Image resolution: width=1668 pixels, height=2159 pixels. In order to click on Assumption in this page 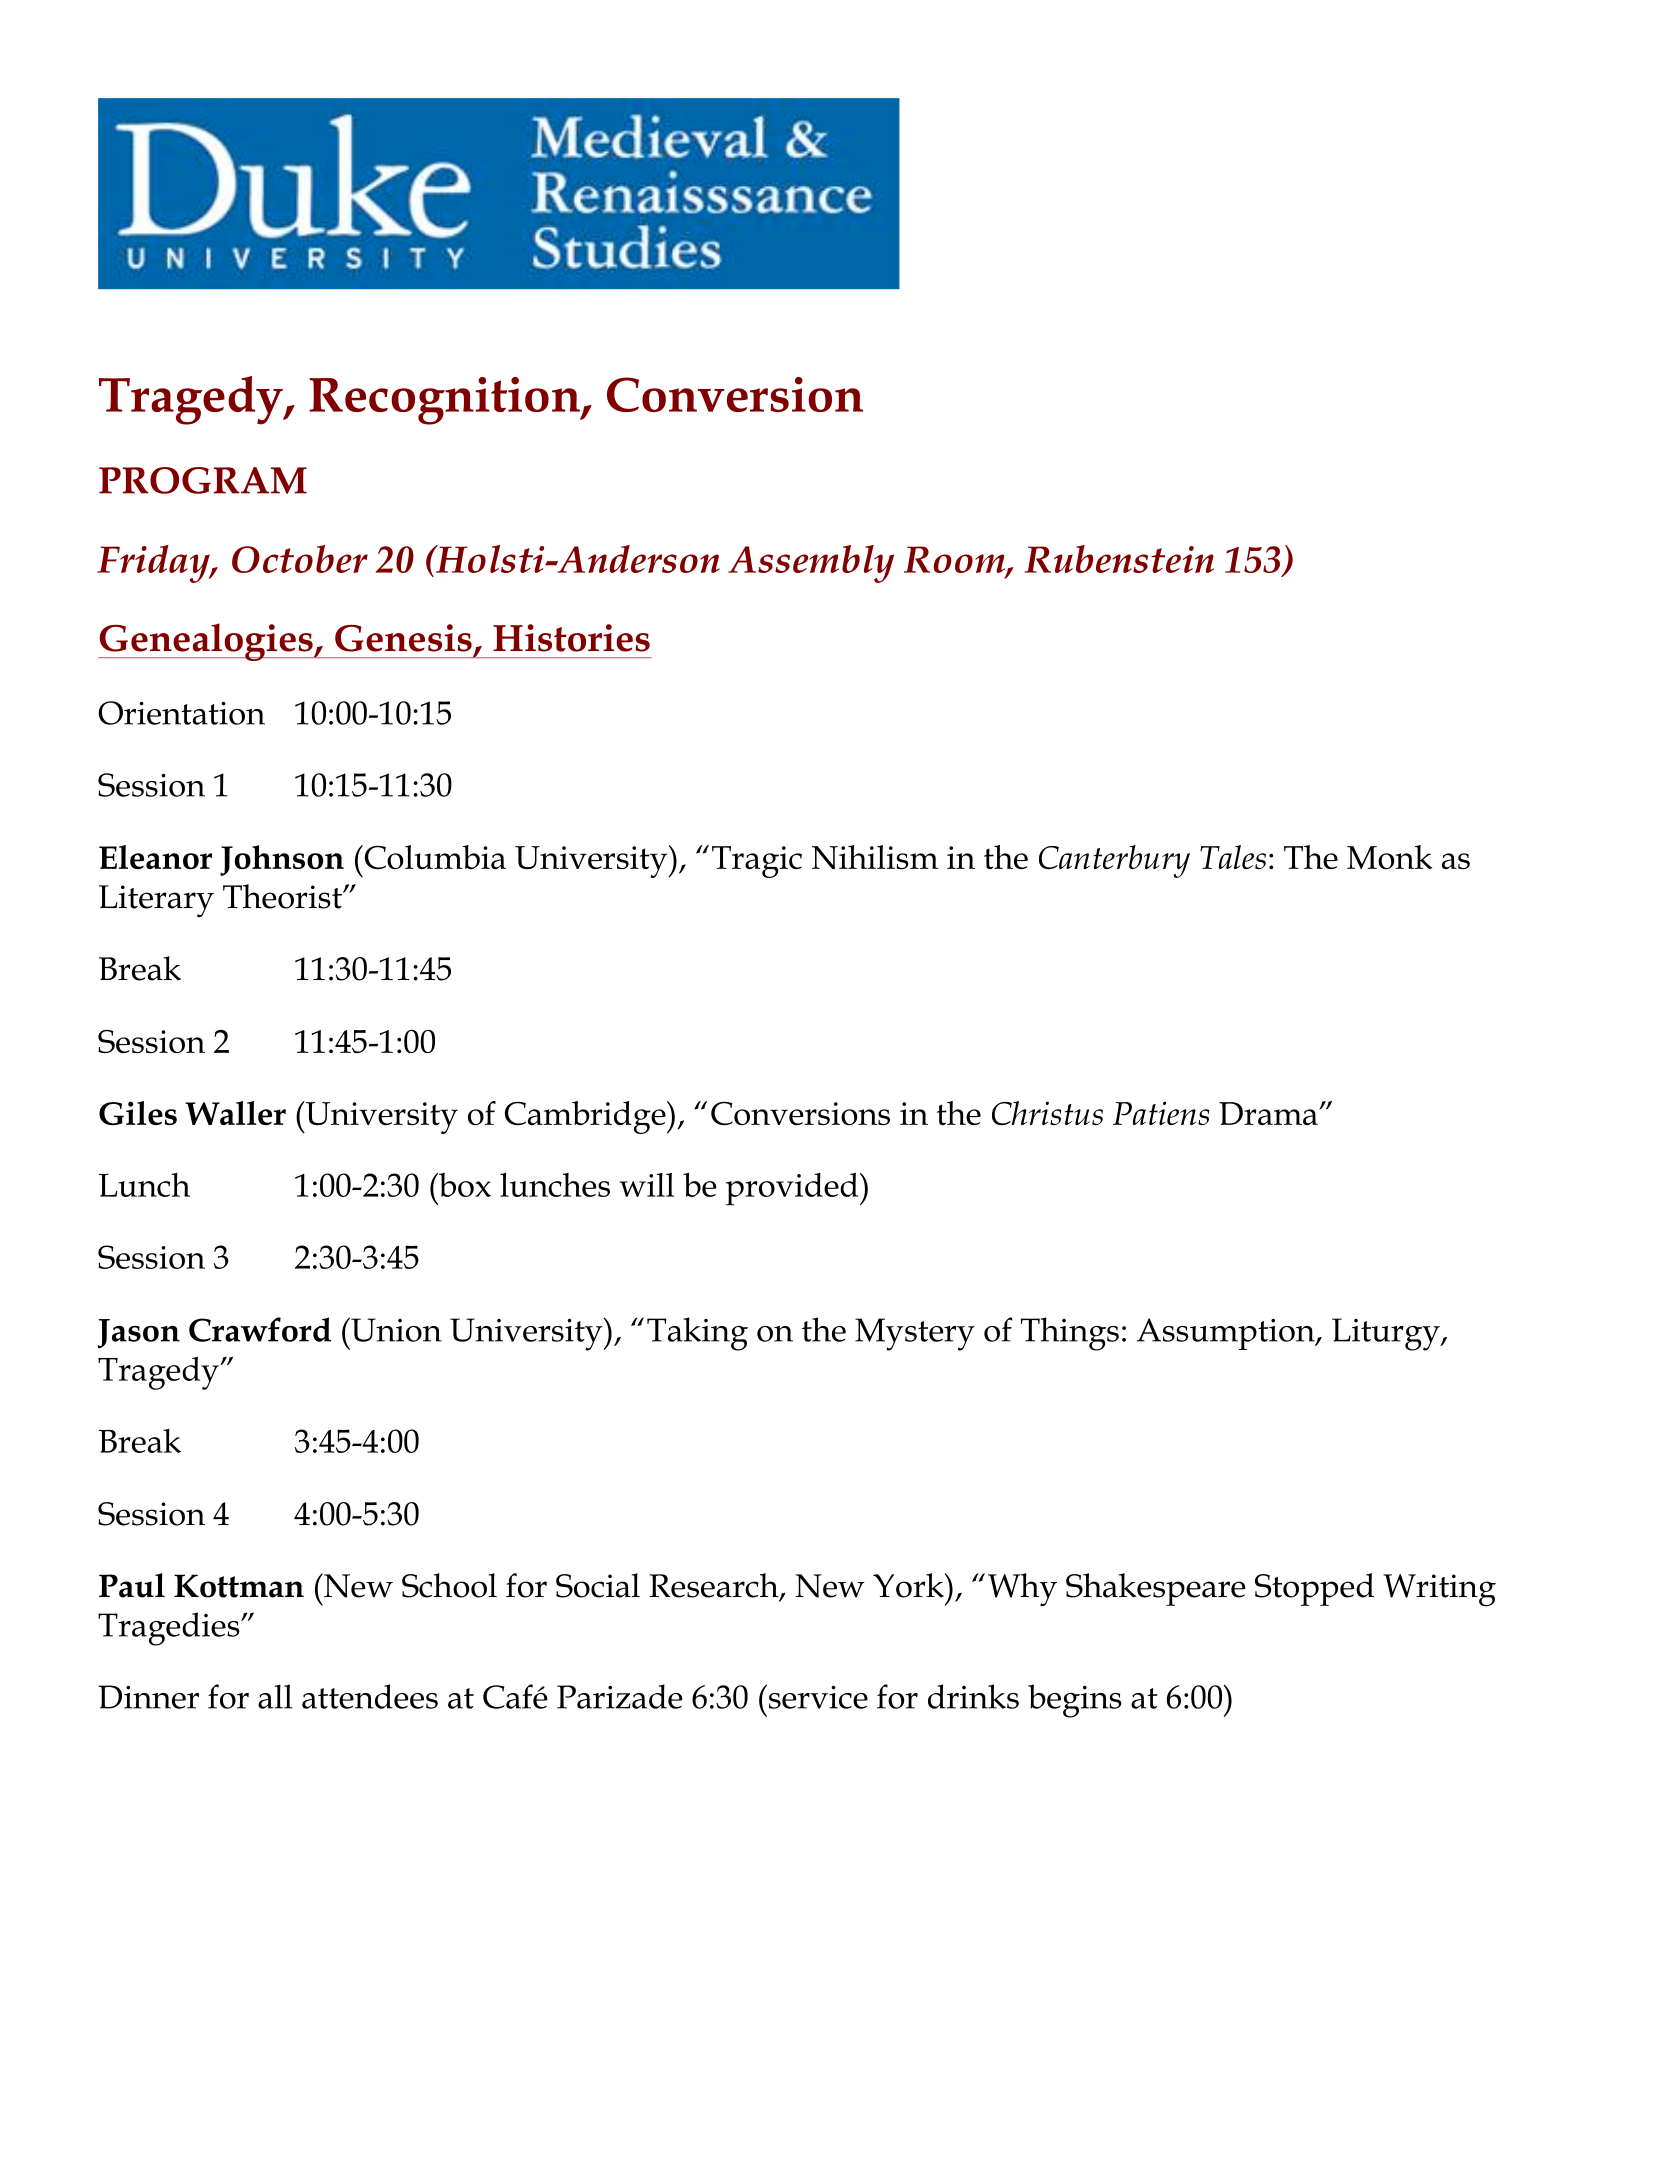, I will do `click(1227, 1334)`.
